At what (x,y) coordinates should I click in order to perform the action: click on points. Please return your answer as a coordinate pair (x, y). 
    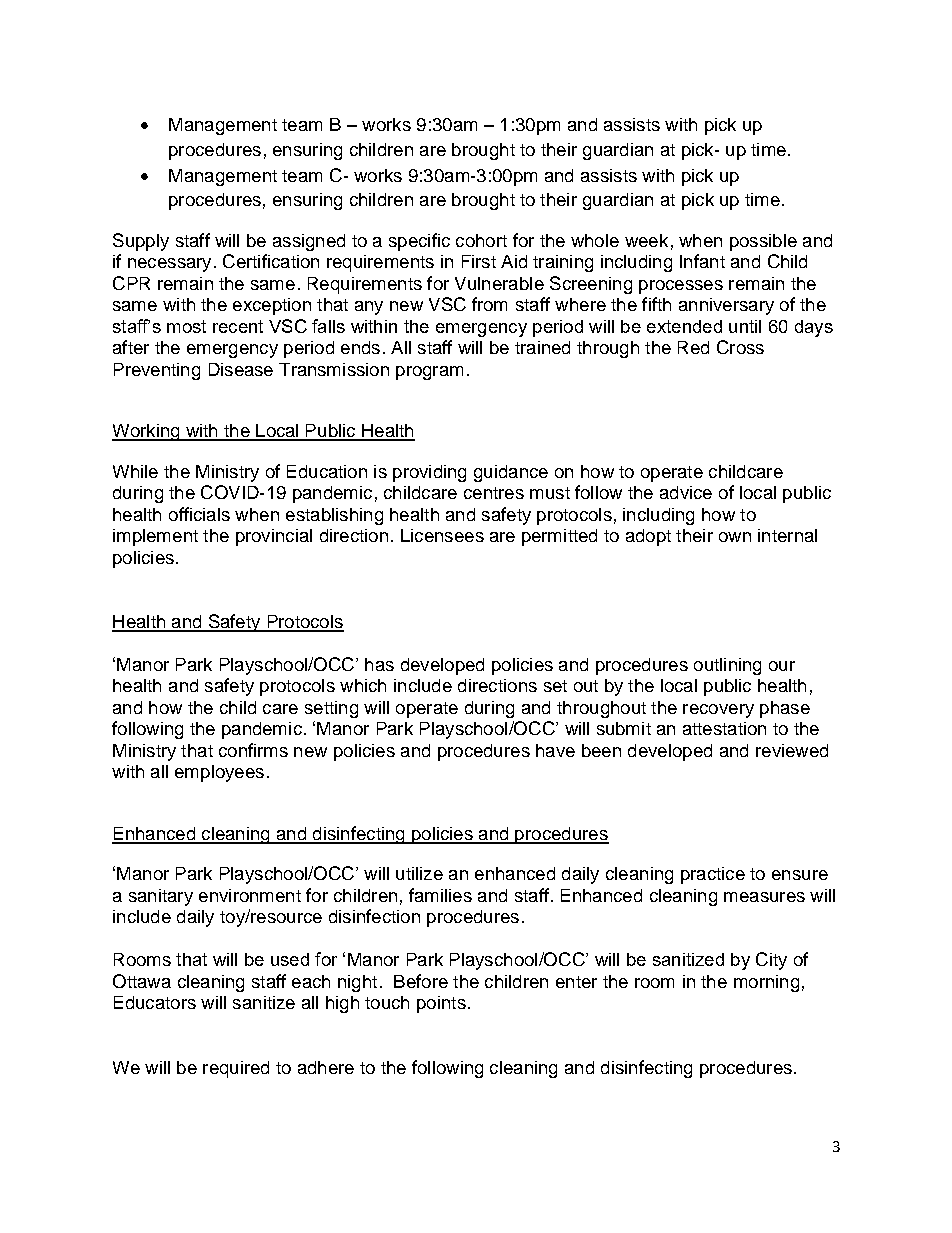
    Looking at the image, I should click on (441, 1004).
